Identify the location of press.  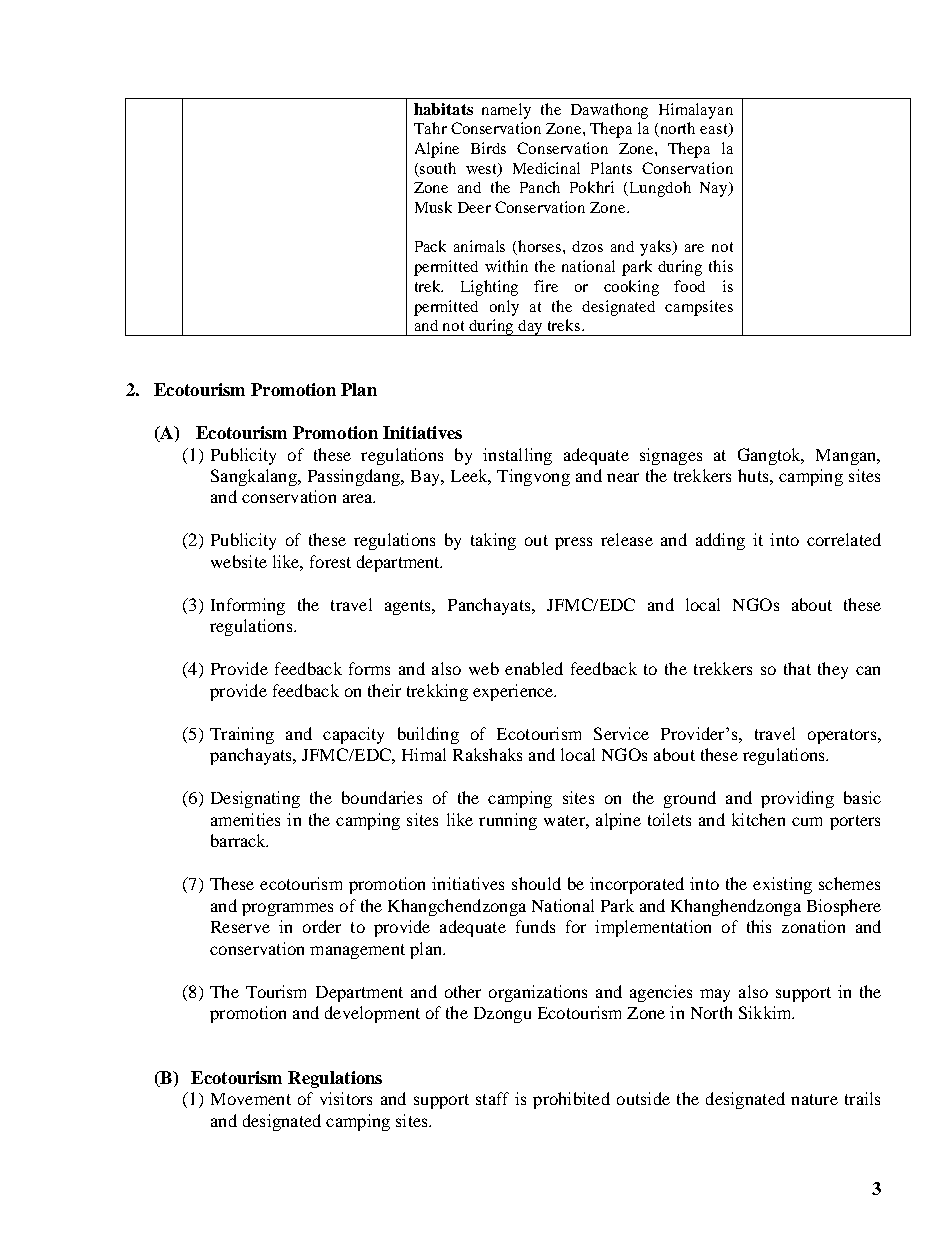
(573, 543).
